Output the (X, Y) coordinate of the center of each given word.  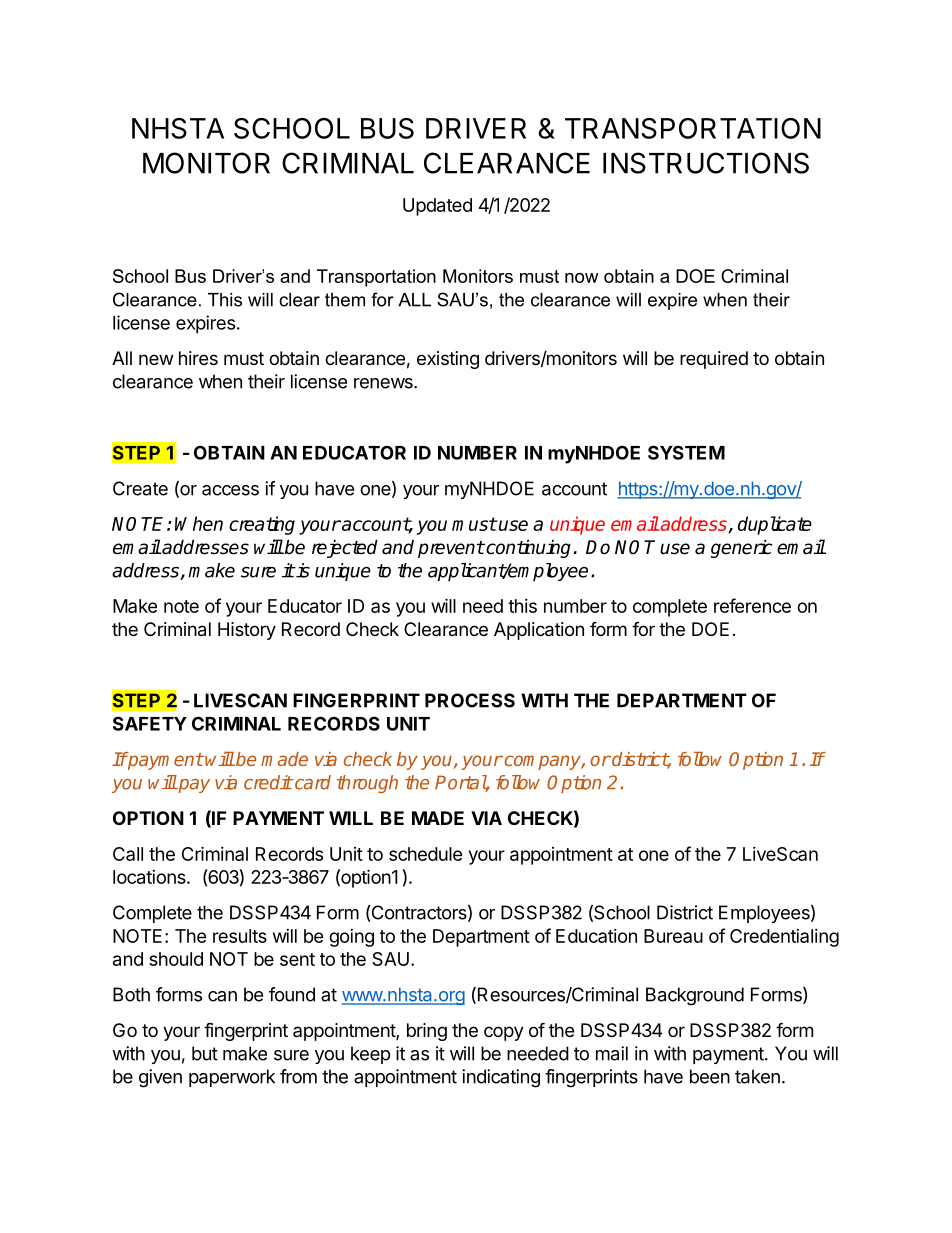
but (205, 1053)
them (345, 300)
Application (539, 631)
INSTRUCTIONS (706, 163)
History (247, 631)
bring (427, 1032)
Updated (437, 207)
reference (752, 605)
